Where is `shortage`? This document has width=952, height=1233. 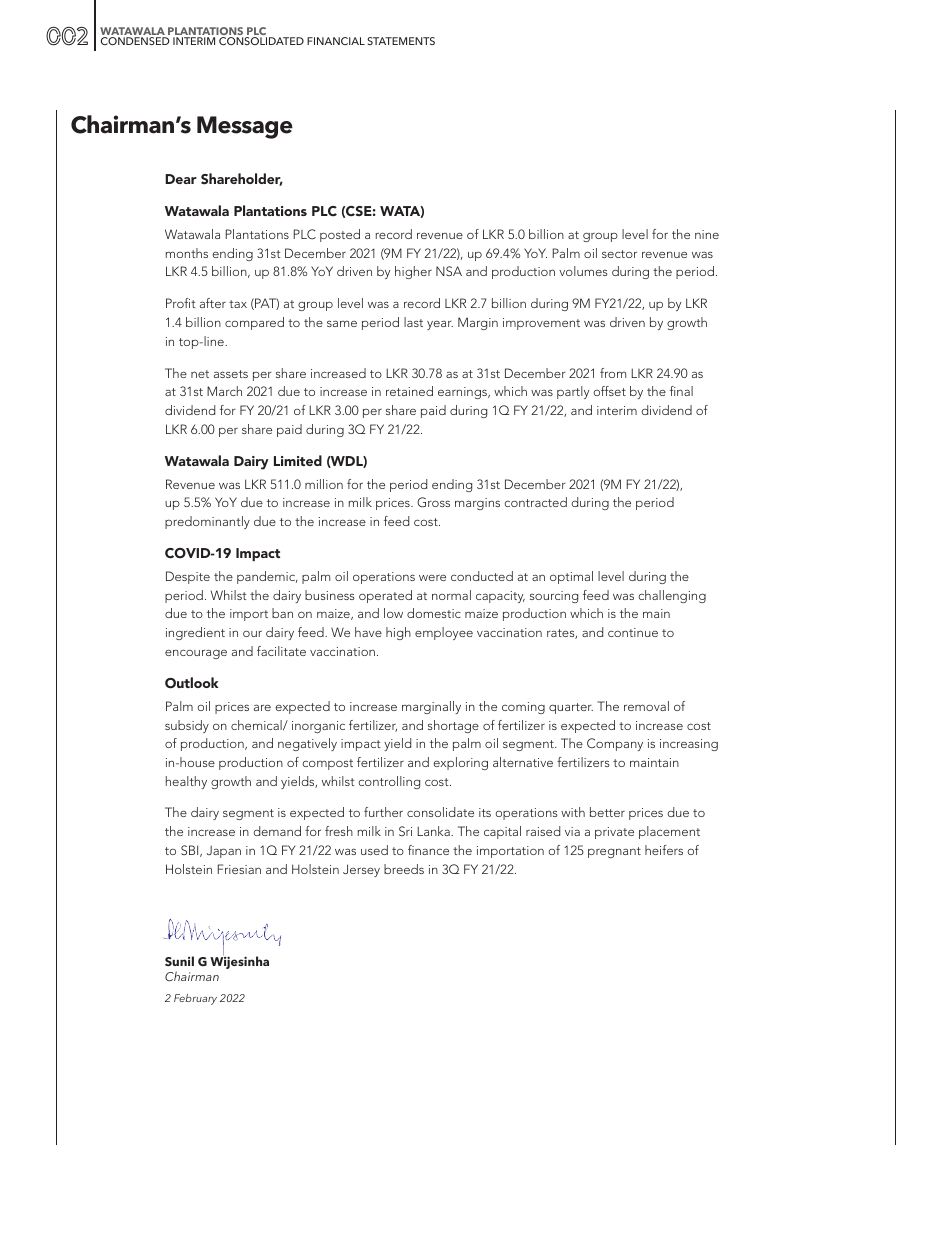
shortage is located at coordinates (453, 726).
